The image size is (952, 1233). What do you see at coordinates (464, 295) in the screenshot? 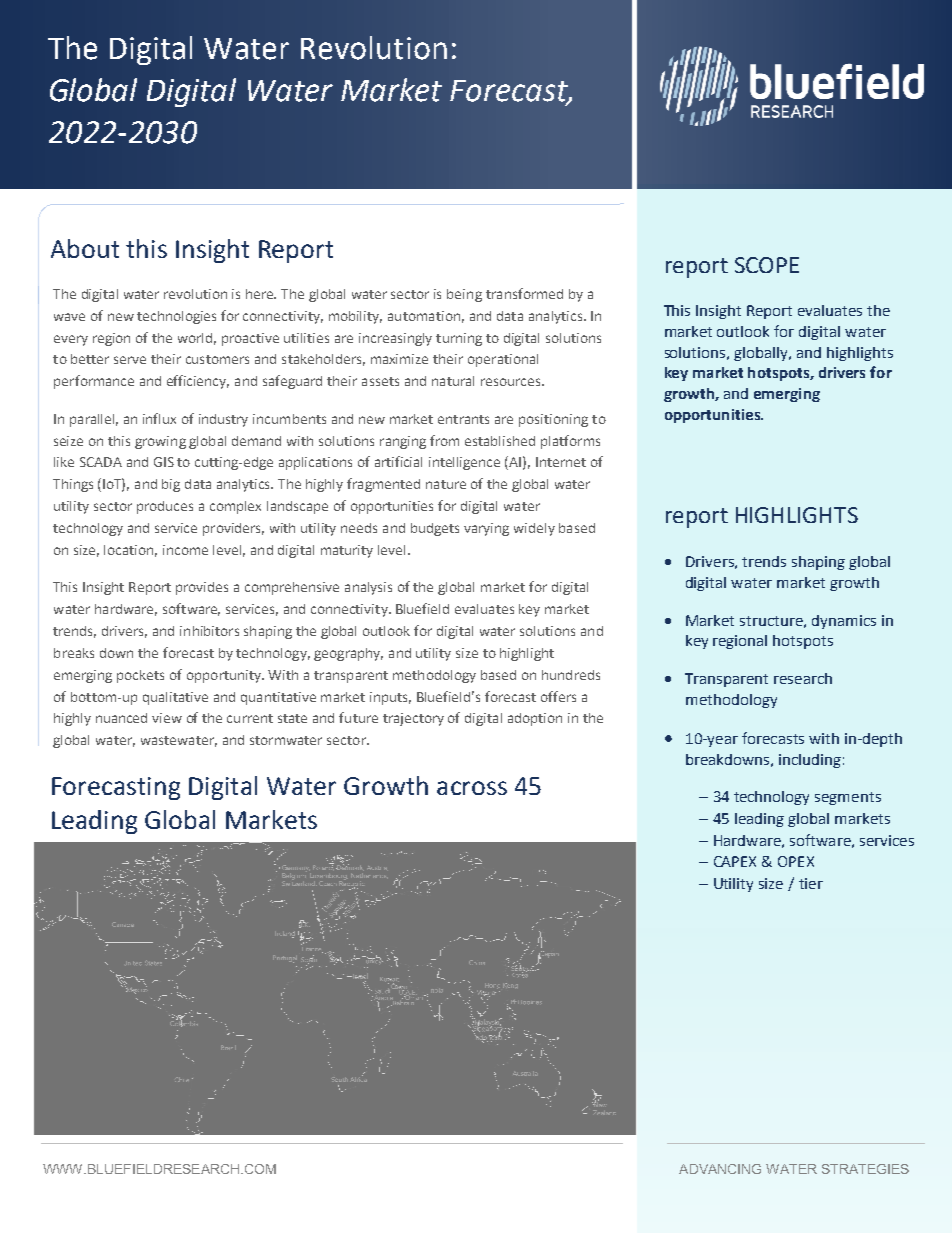
I see `being` at bounding box center [464, 295].
